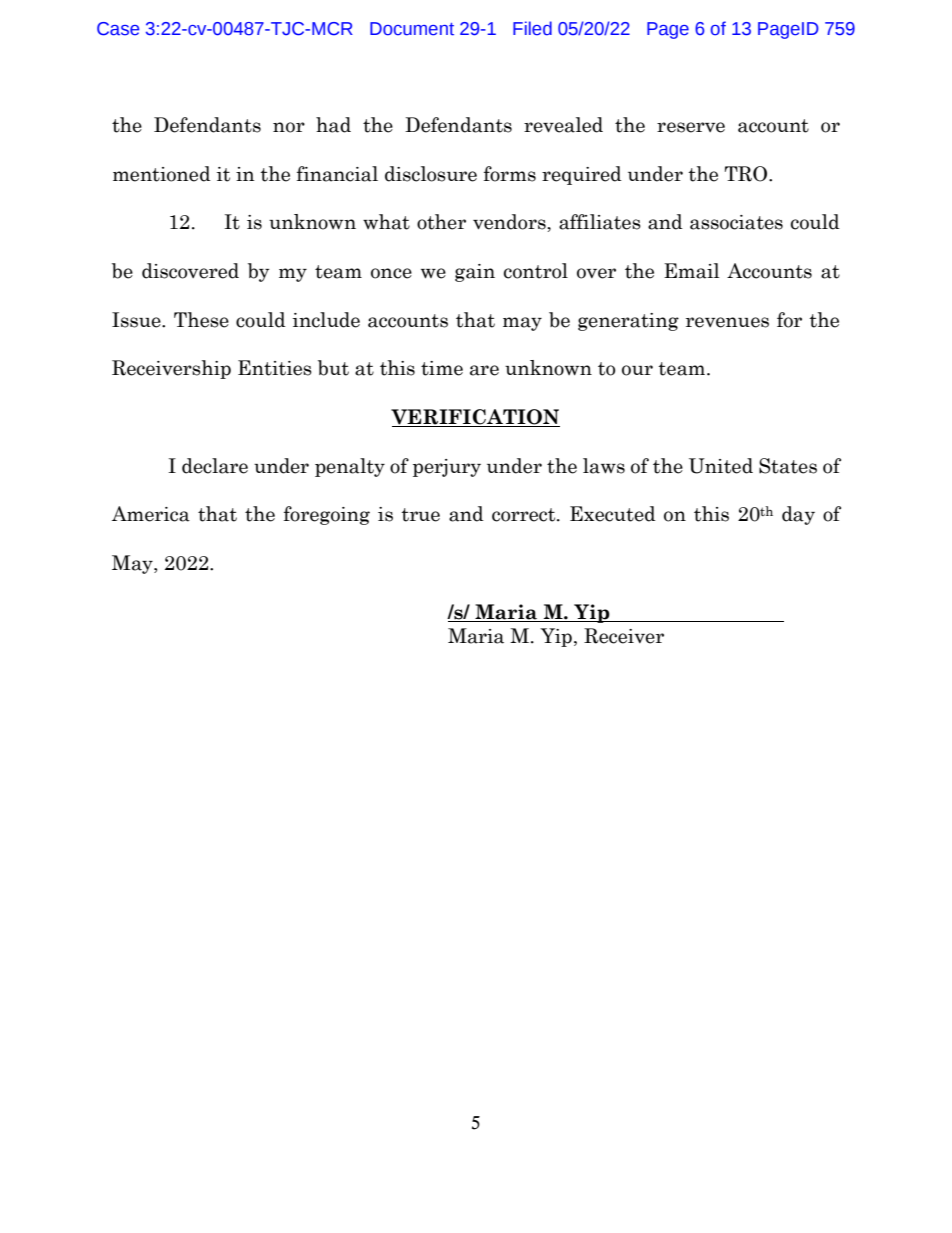 The image size is (952, 1233). Describe the element at coordinates (151, 514) in the image. I see `America` at that location.
